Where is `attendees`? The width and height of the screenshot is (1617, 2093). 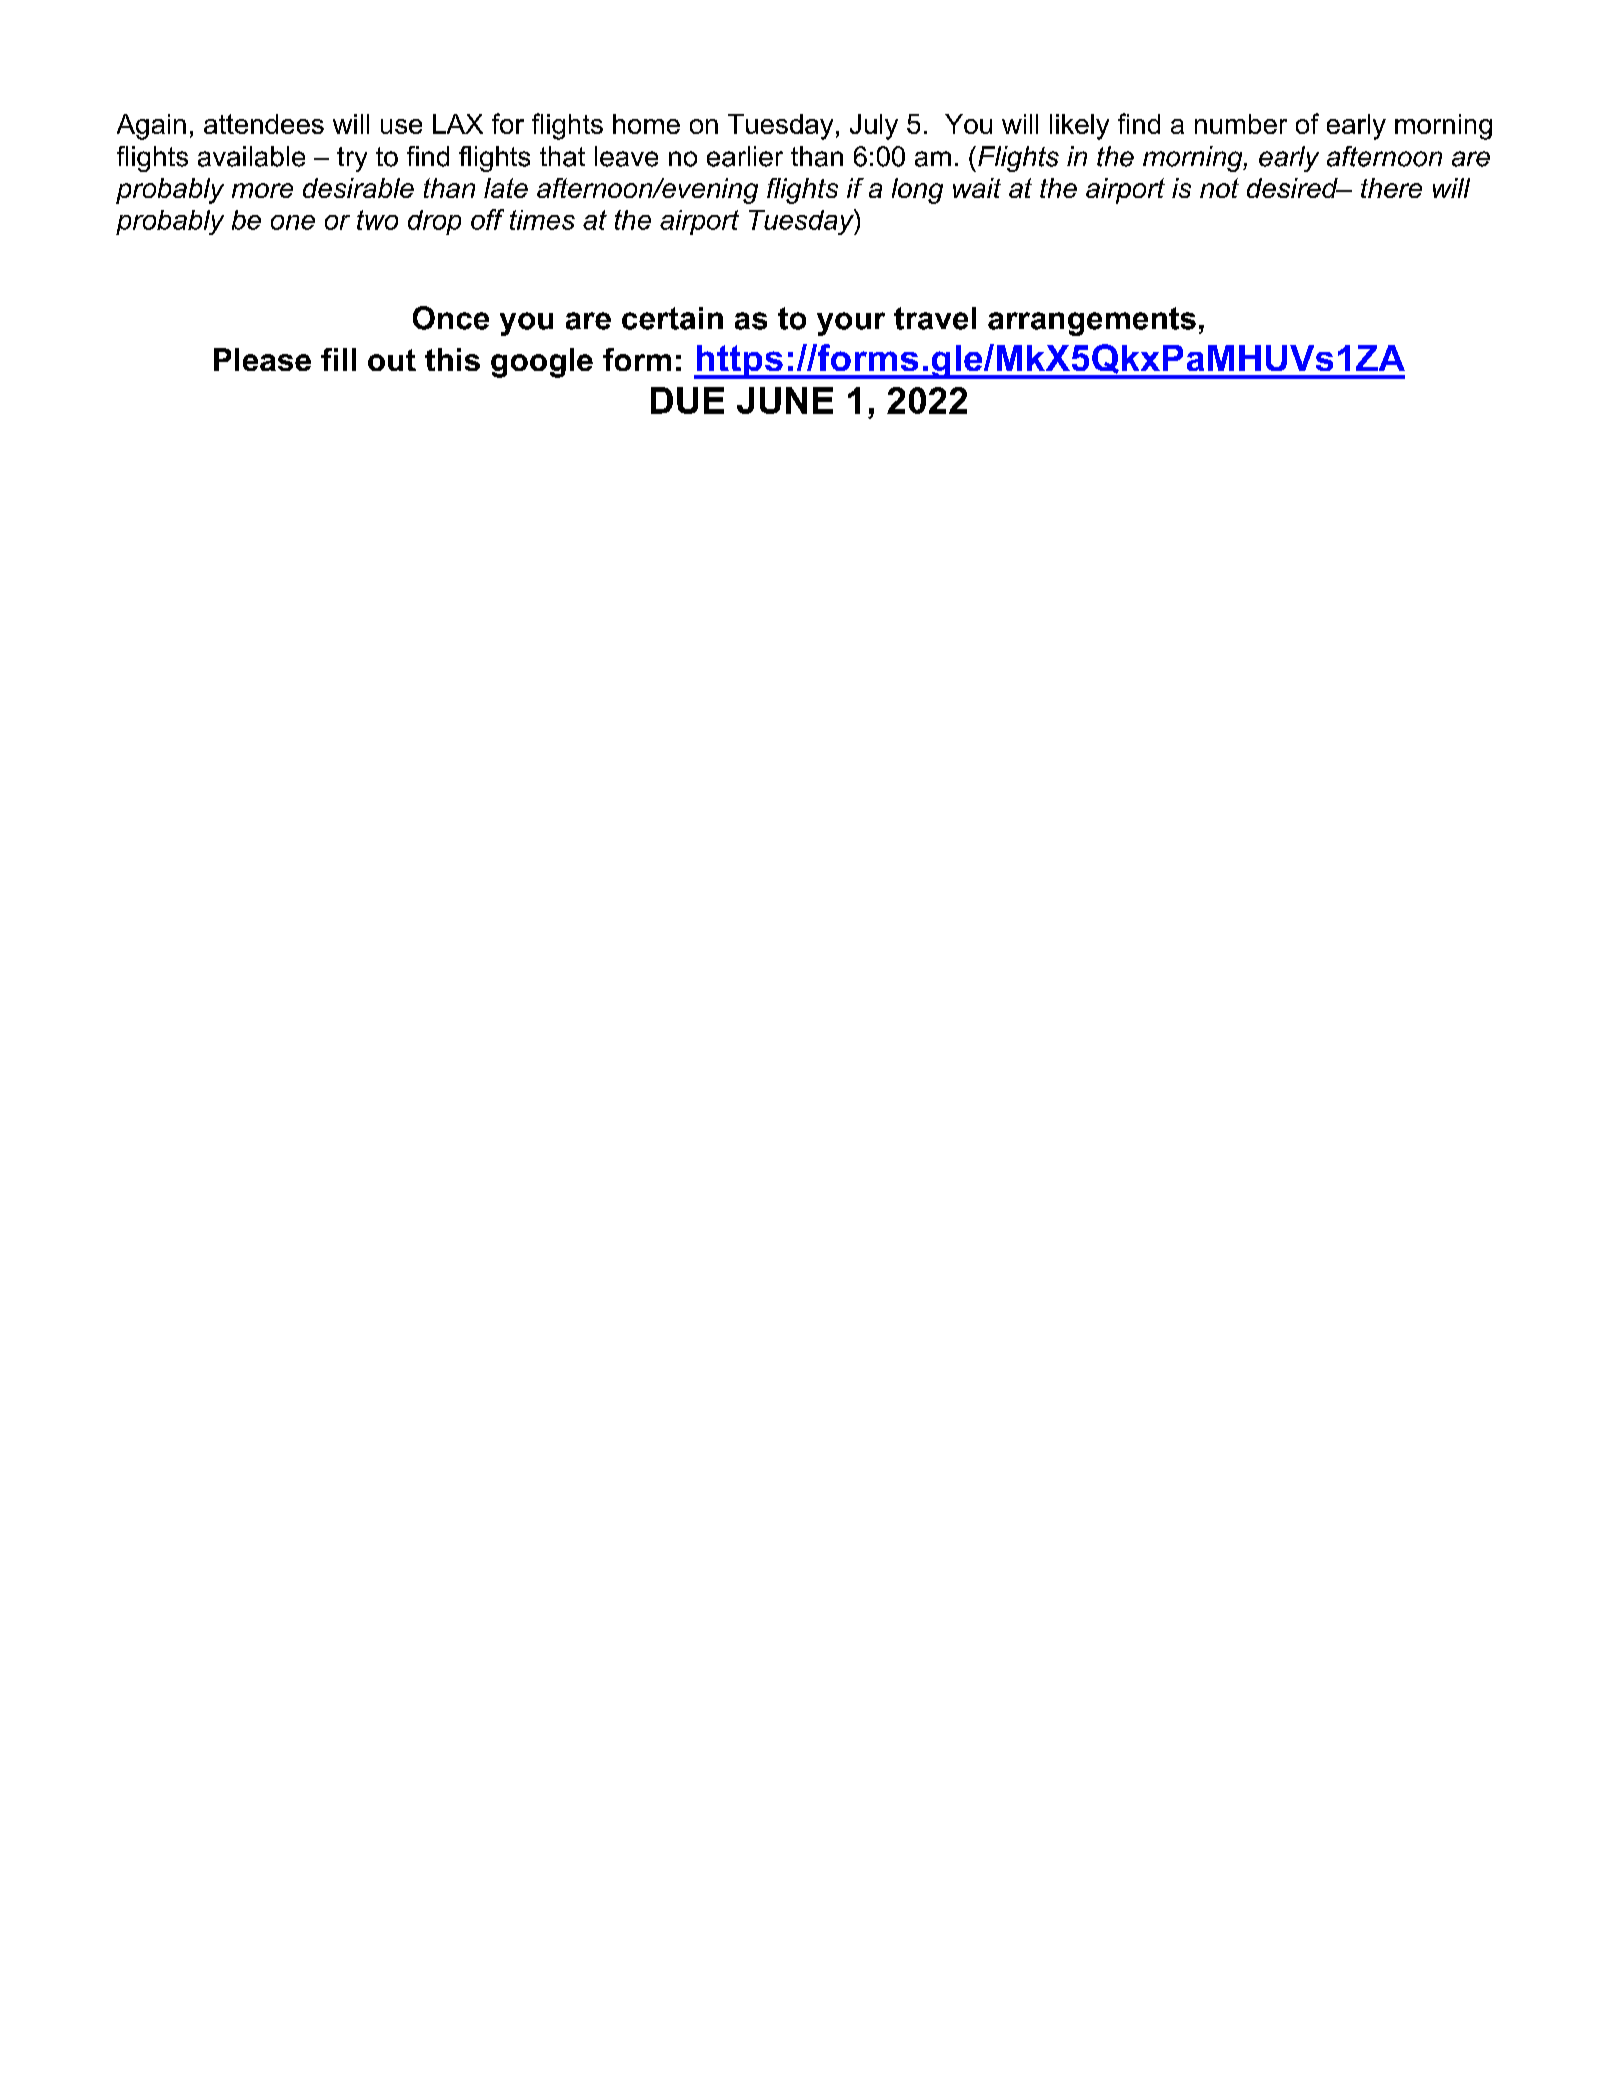 attendees is located at coordinates (264, 124).
